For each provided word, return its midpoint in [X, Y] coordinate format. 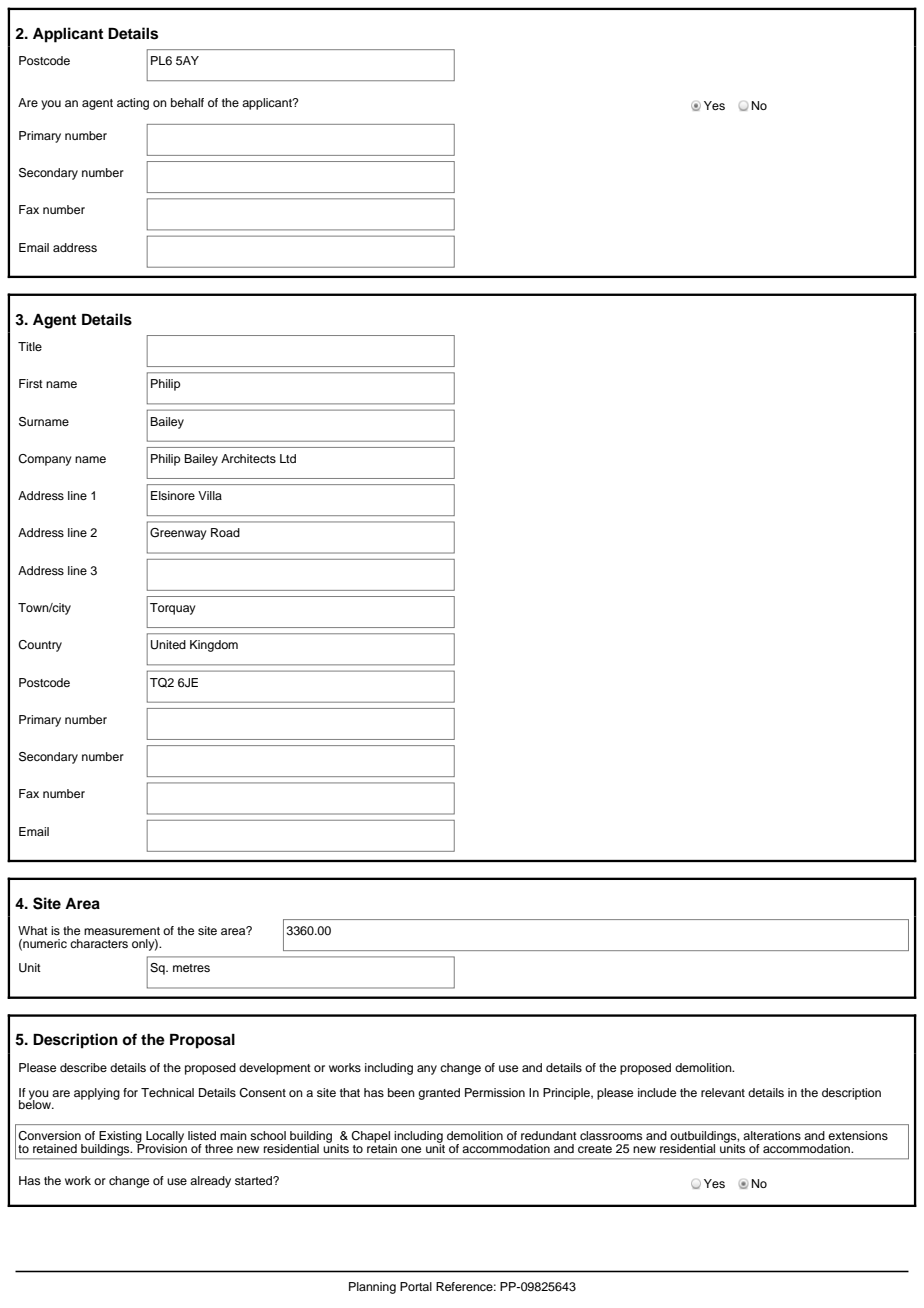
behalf [187, 102]
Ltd [288, 458]
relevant [723, 1092]
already [210, 1182]
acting [133, 104]
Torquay [173, 609]
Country [40, 646]
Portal [416, 1286]
